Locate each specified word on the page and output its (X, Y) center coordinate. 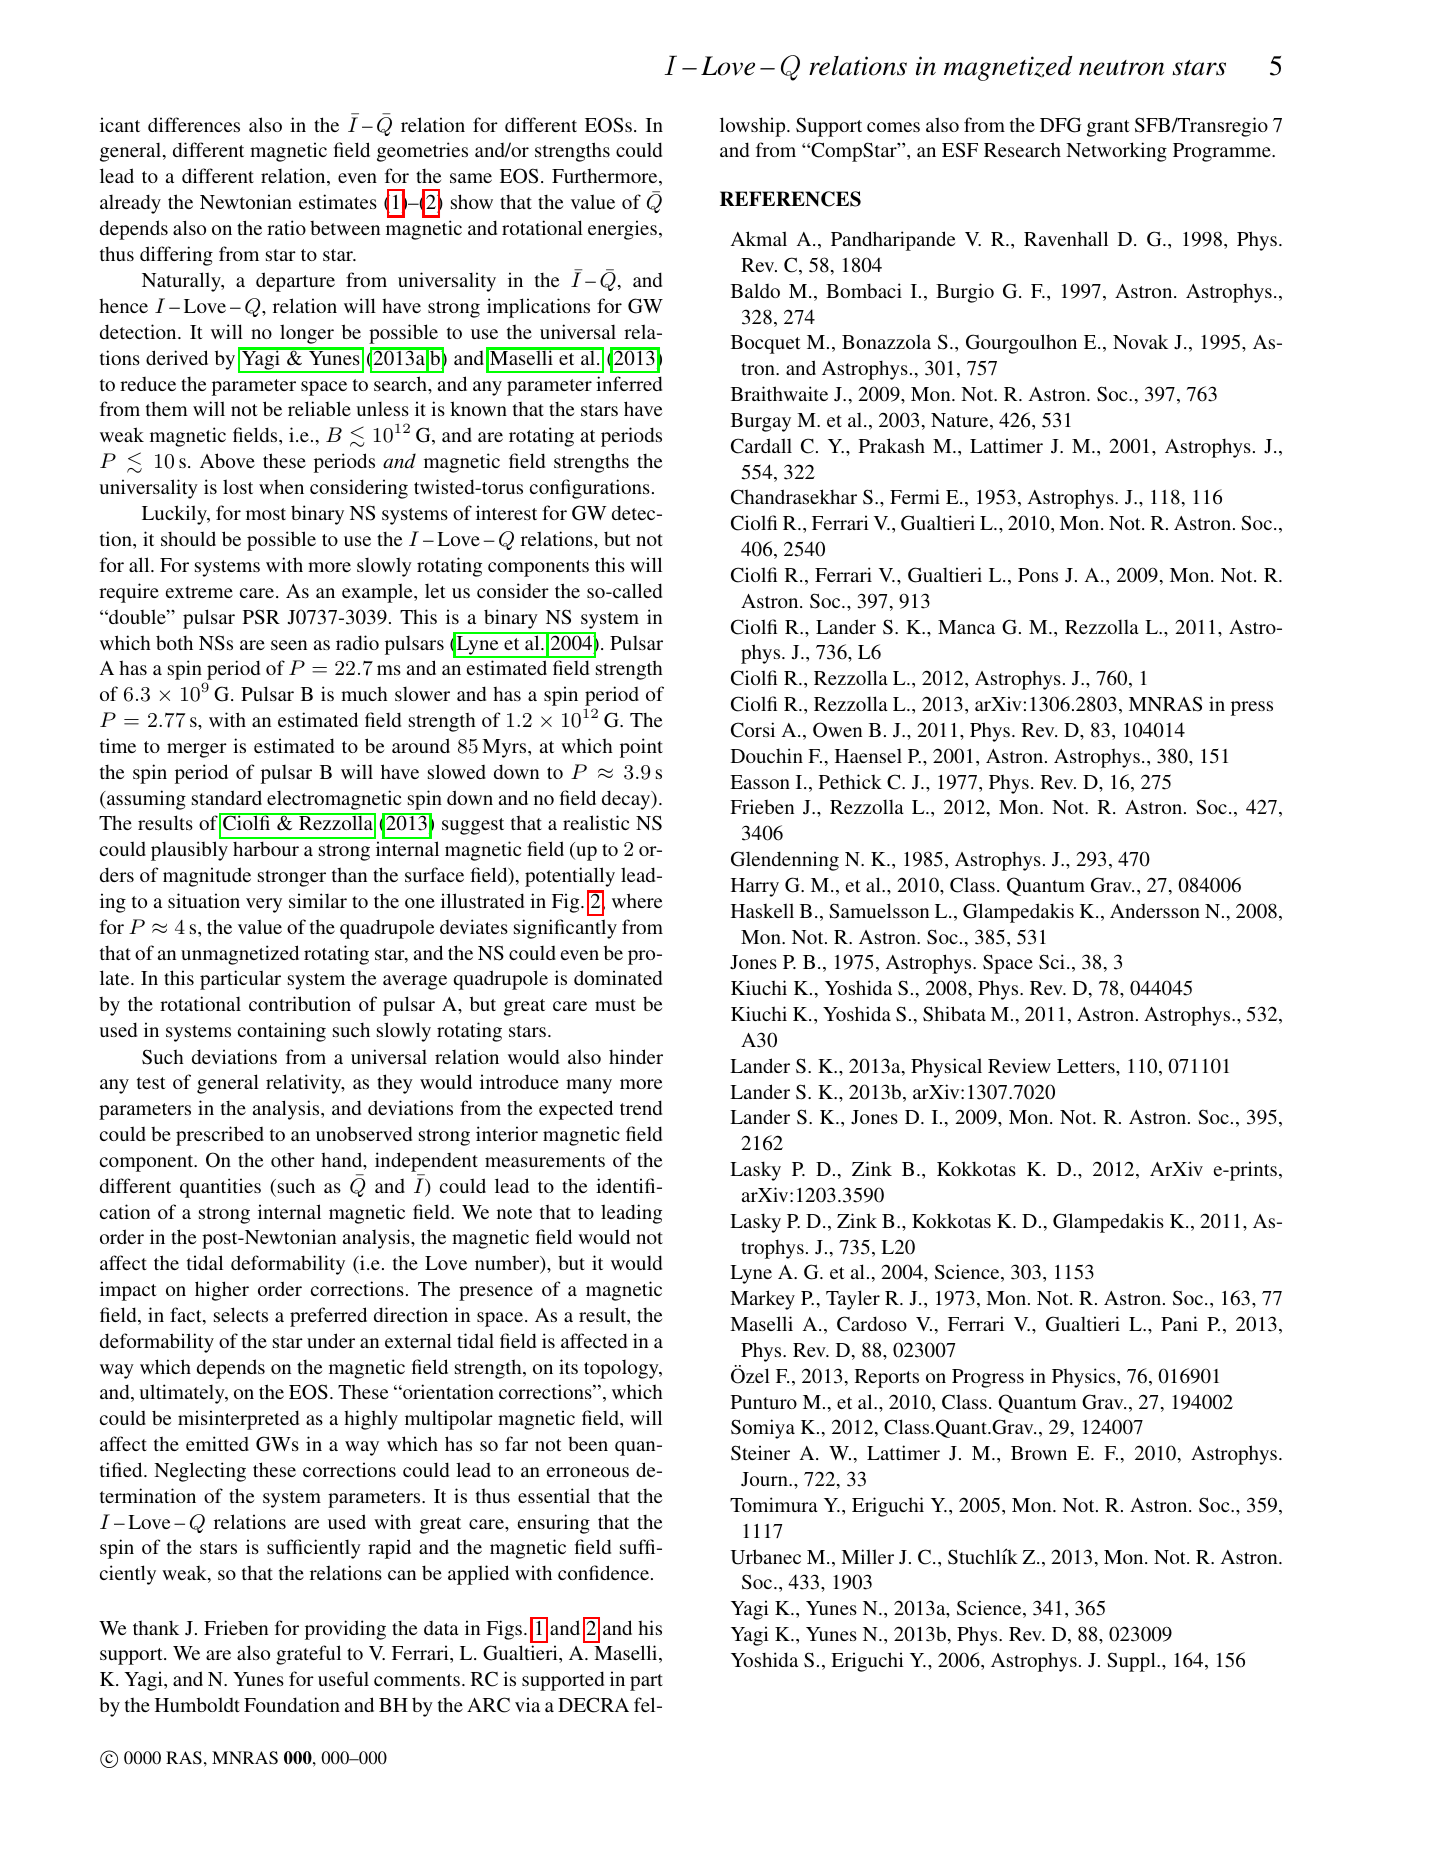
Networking (1116, 152)
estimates (338, 201)
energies (622, 230)
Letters (1087, 1066)
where (637, 900)
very (264, 905)
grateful (308, 1655)
